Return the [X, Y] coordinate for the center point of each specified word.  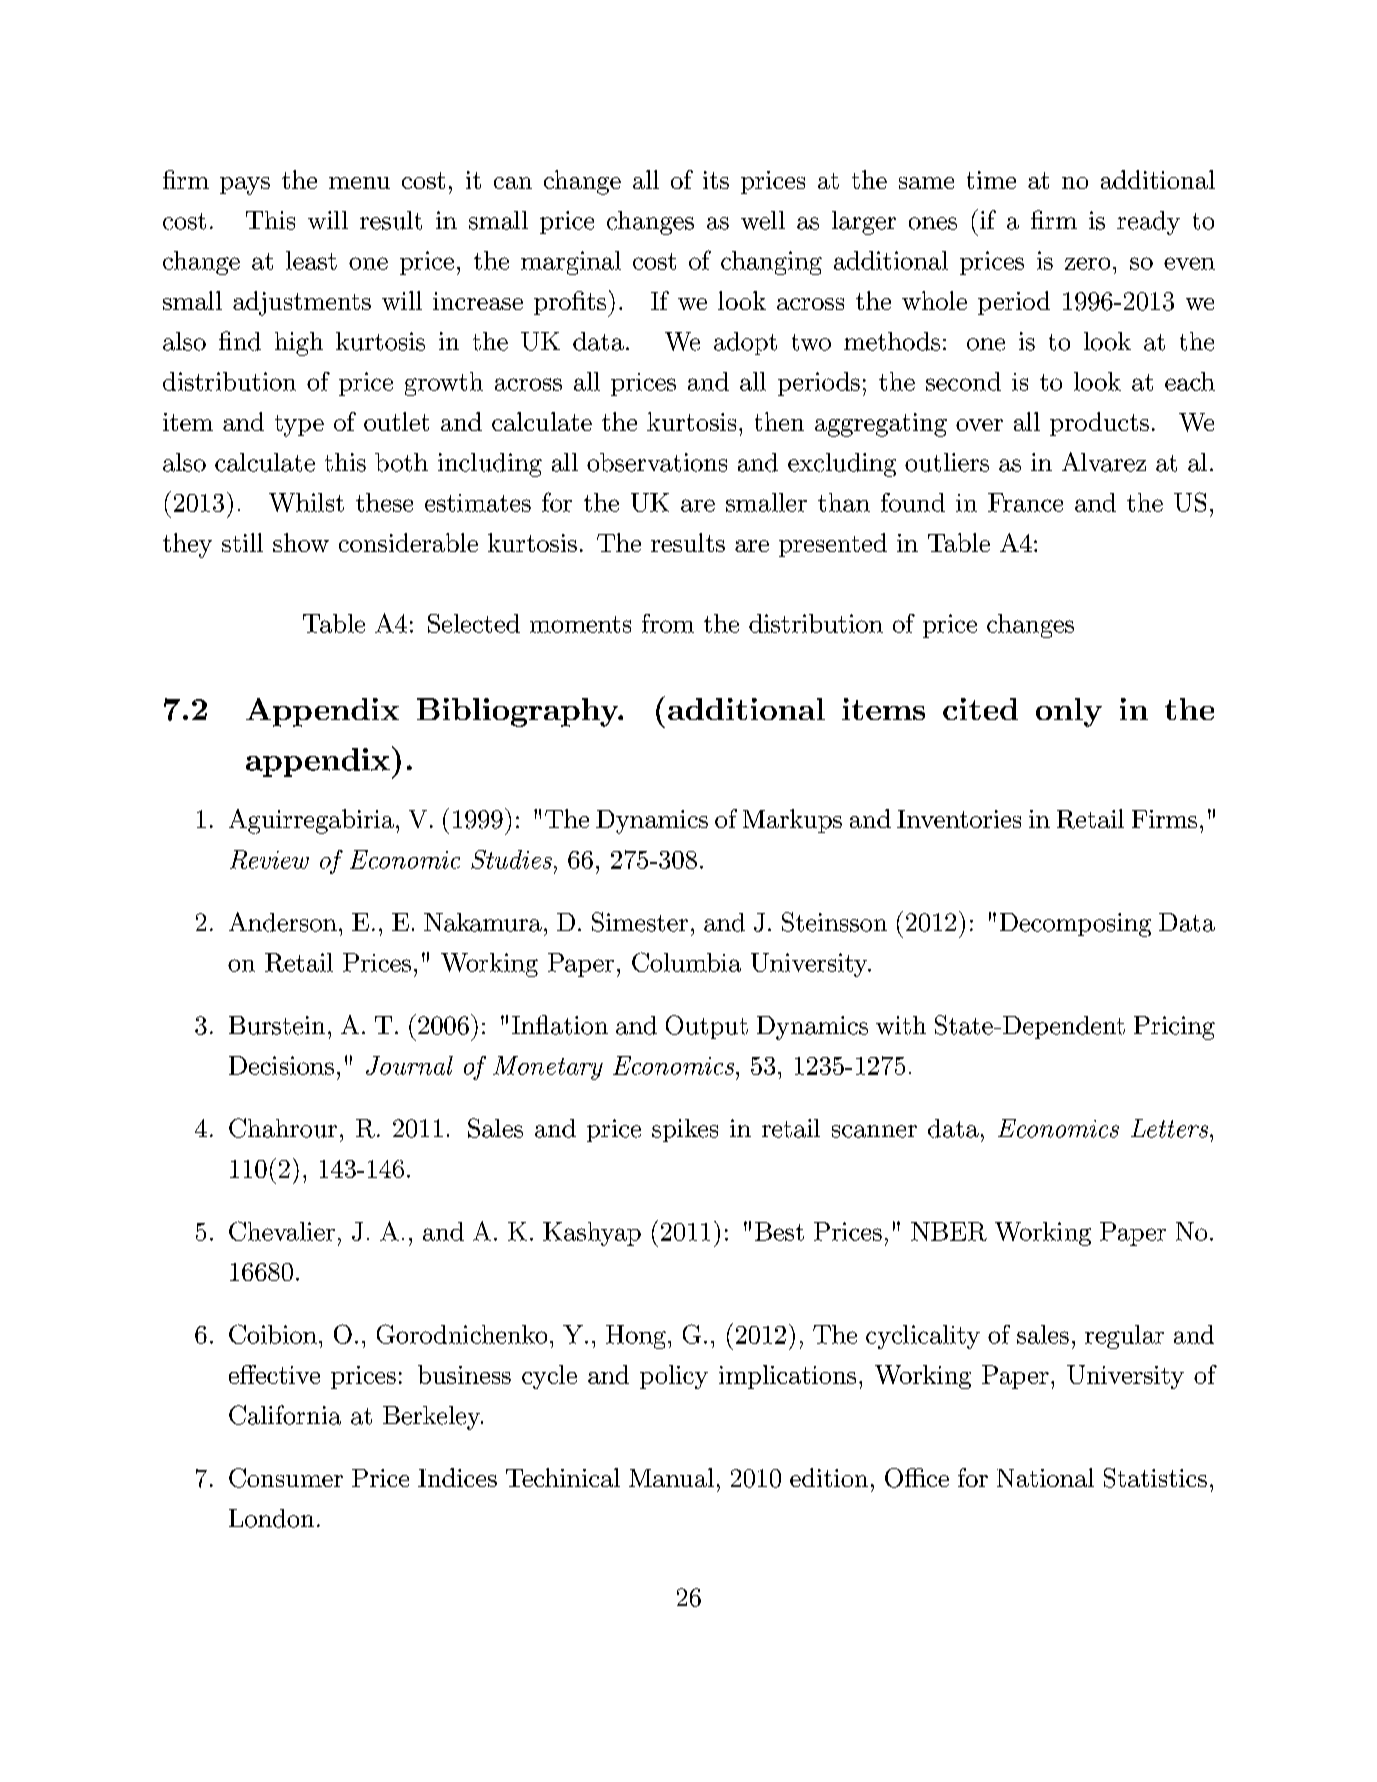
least [311, 260]
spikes [685, 1130]
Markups [792, 821]
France [1025, 502]
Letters [1171, 1128]
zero [1087, 263]
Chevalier [282, 1231]
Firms [1164, 819]
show [301, 542]
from [668, 623]
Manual [671, 1477]
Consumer [286, 1478]
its [716, 180]
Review [269, 859]
